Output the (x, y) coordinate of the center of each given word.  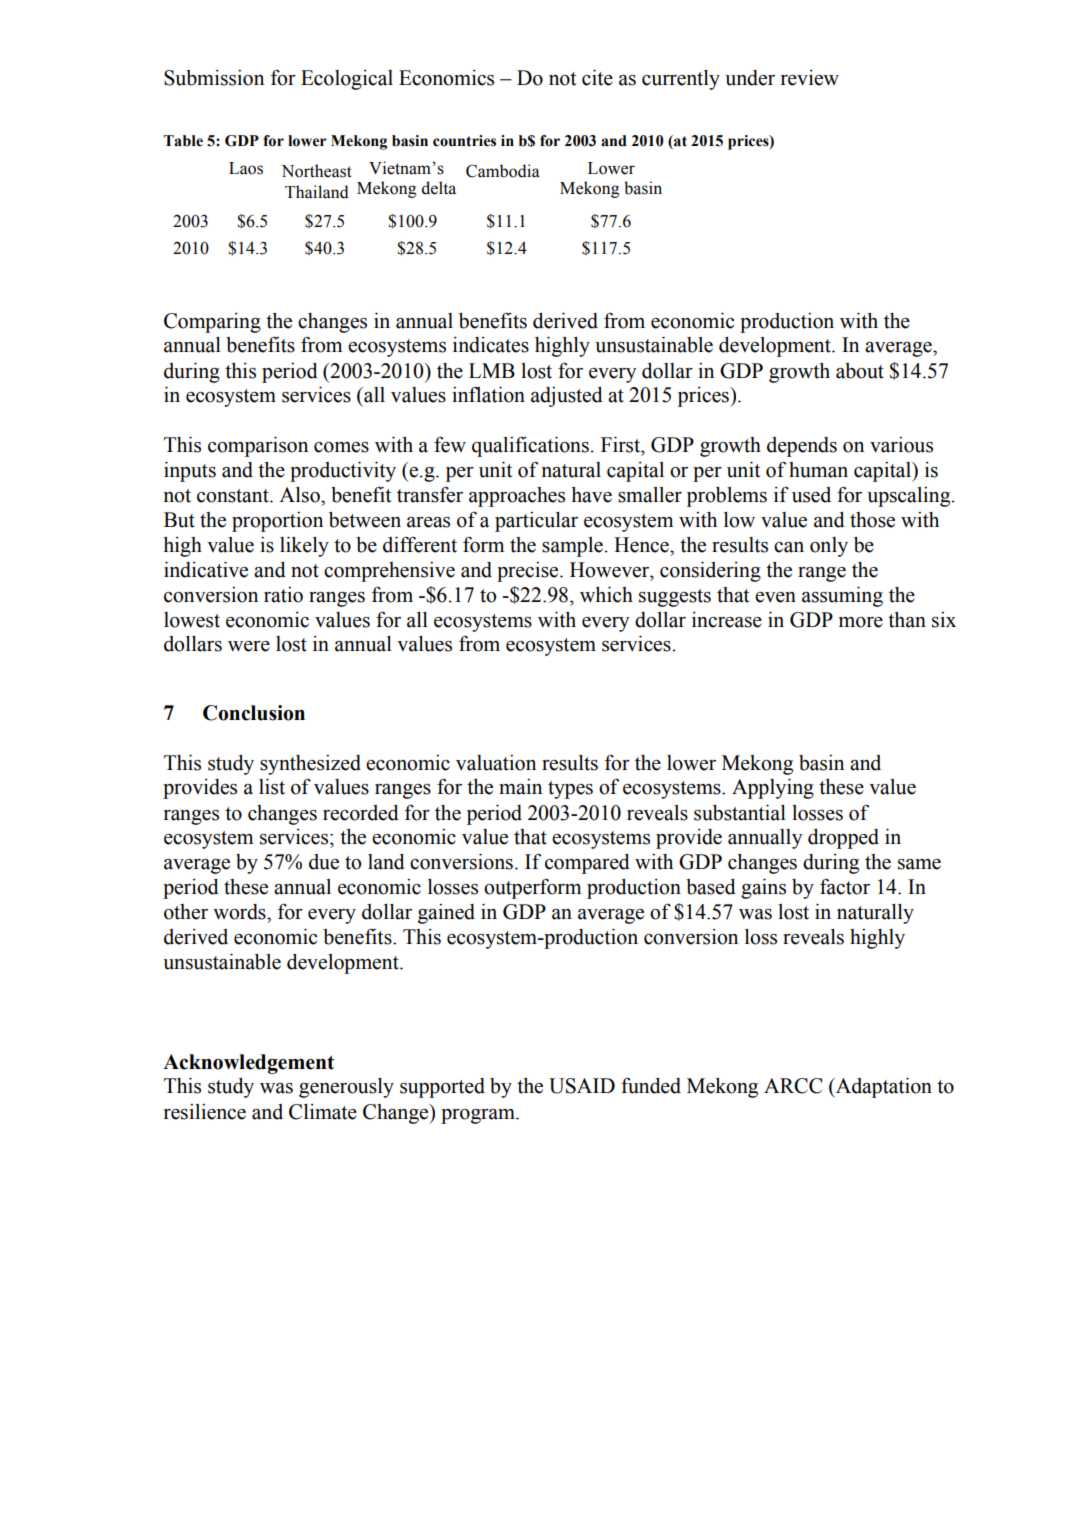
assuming (842, 597)
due (324, 862)
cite (597, 78)
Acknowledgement (248, 1064)
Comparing (212, 323)
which (606, 595)
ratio (283, 595)
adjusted (567, 397)
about (860, 371)
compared (587, 864)
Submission (214, 78)
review (810, 78)
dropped (843, 839)
